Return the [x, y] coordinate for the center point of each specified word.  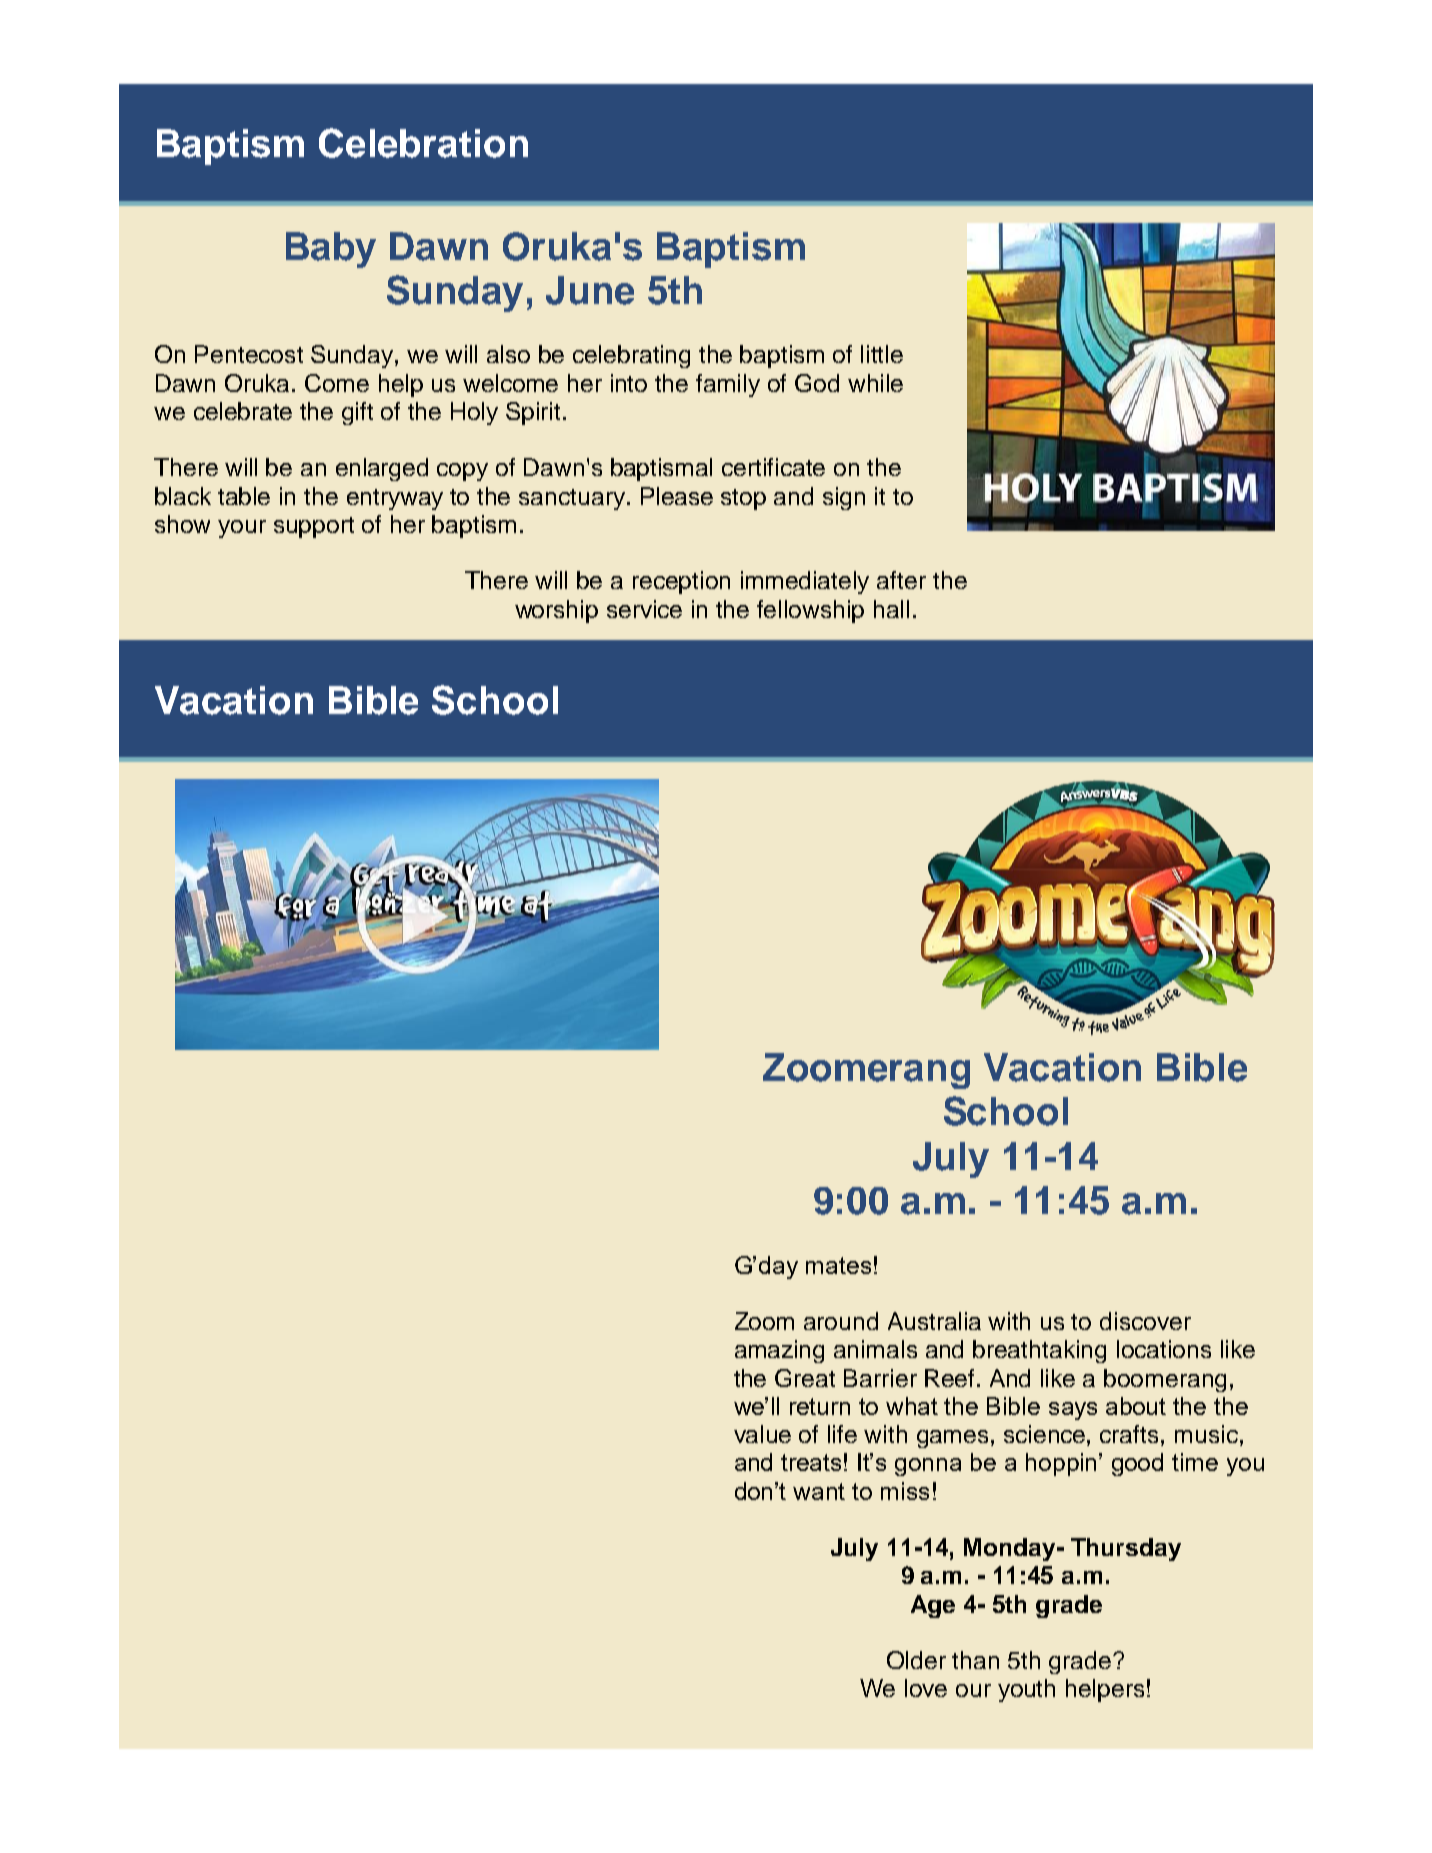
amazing [779, 1351]
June [590, 290]
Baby [331, 250]
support [314, 527]
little [882, 354]
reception [681, 582]
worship [556, 611]
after [901, 580]
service [644, 609]
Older [916, 1660]
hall [891, 609]
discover [1145, 1321]
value [762, 1434]
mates [838, 1265]
